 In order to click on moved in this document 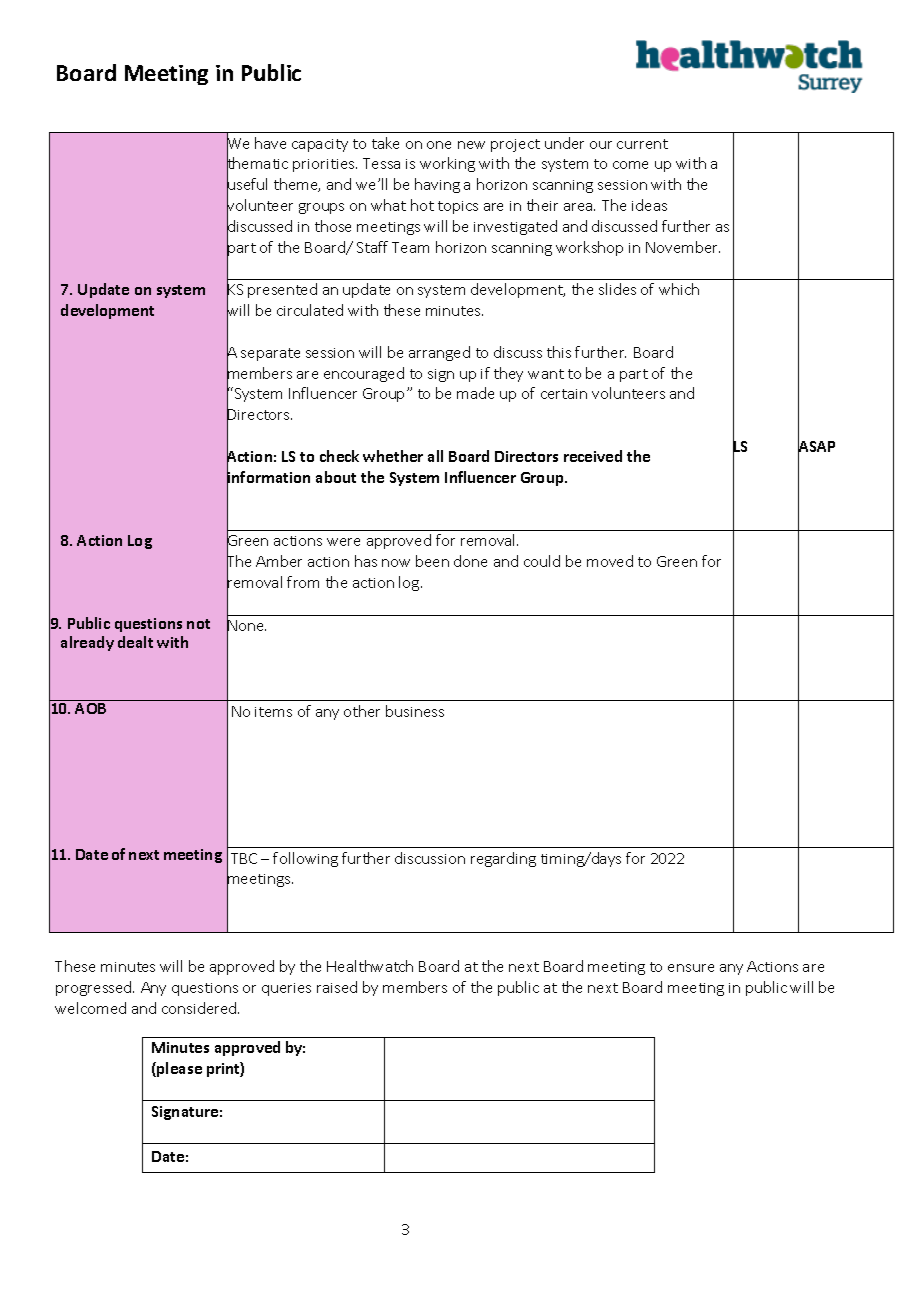, I will do `click(610, 561)`.
